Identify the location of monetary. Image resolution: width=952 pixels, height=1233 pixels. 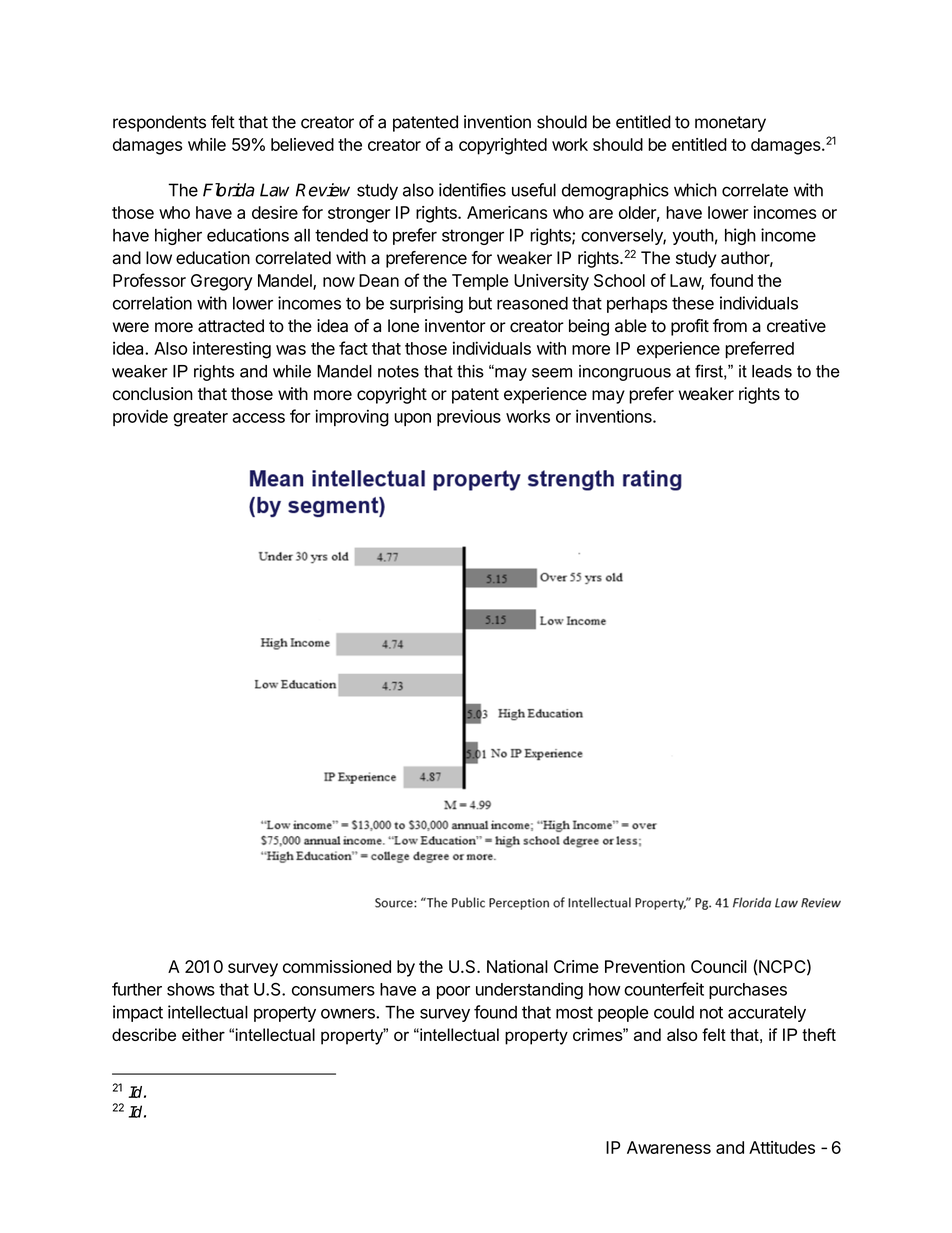
(730, 124).
